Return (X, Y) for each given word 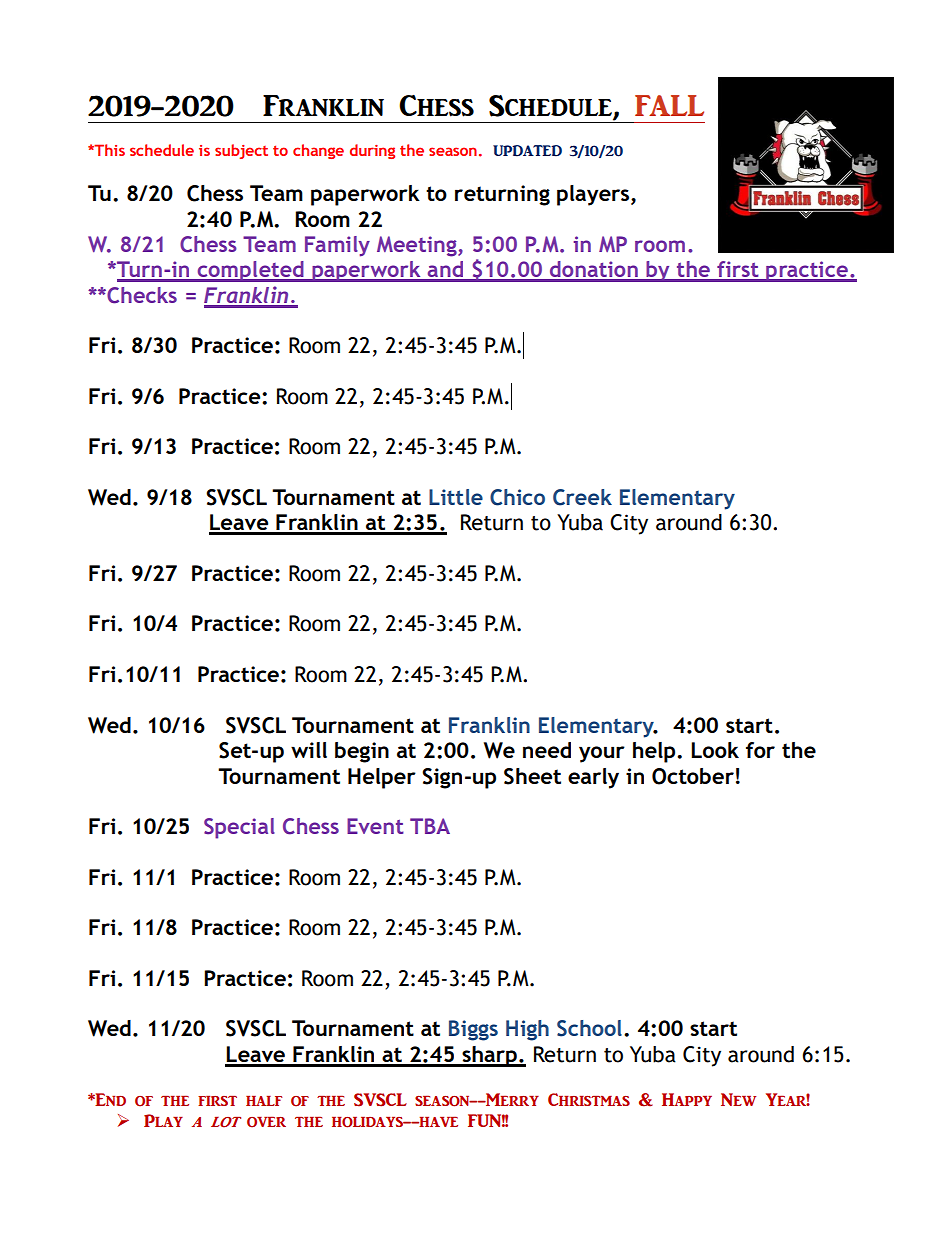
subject (241, 151)
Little (456, 497)
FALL (669, 105)
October (693, 776)
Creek (582, 497)
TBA (430, 826)
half (264, 1101)
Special (239, 828)
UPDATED (527, 151)
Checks (141, 295)
